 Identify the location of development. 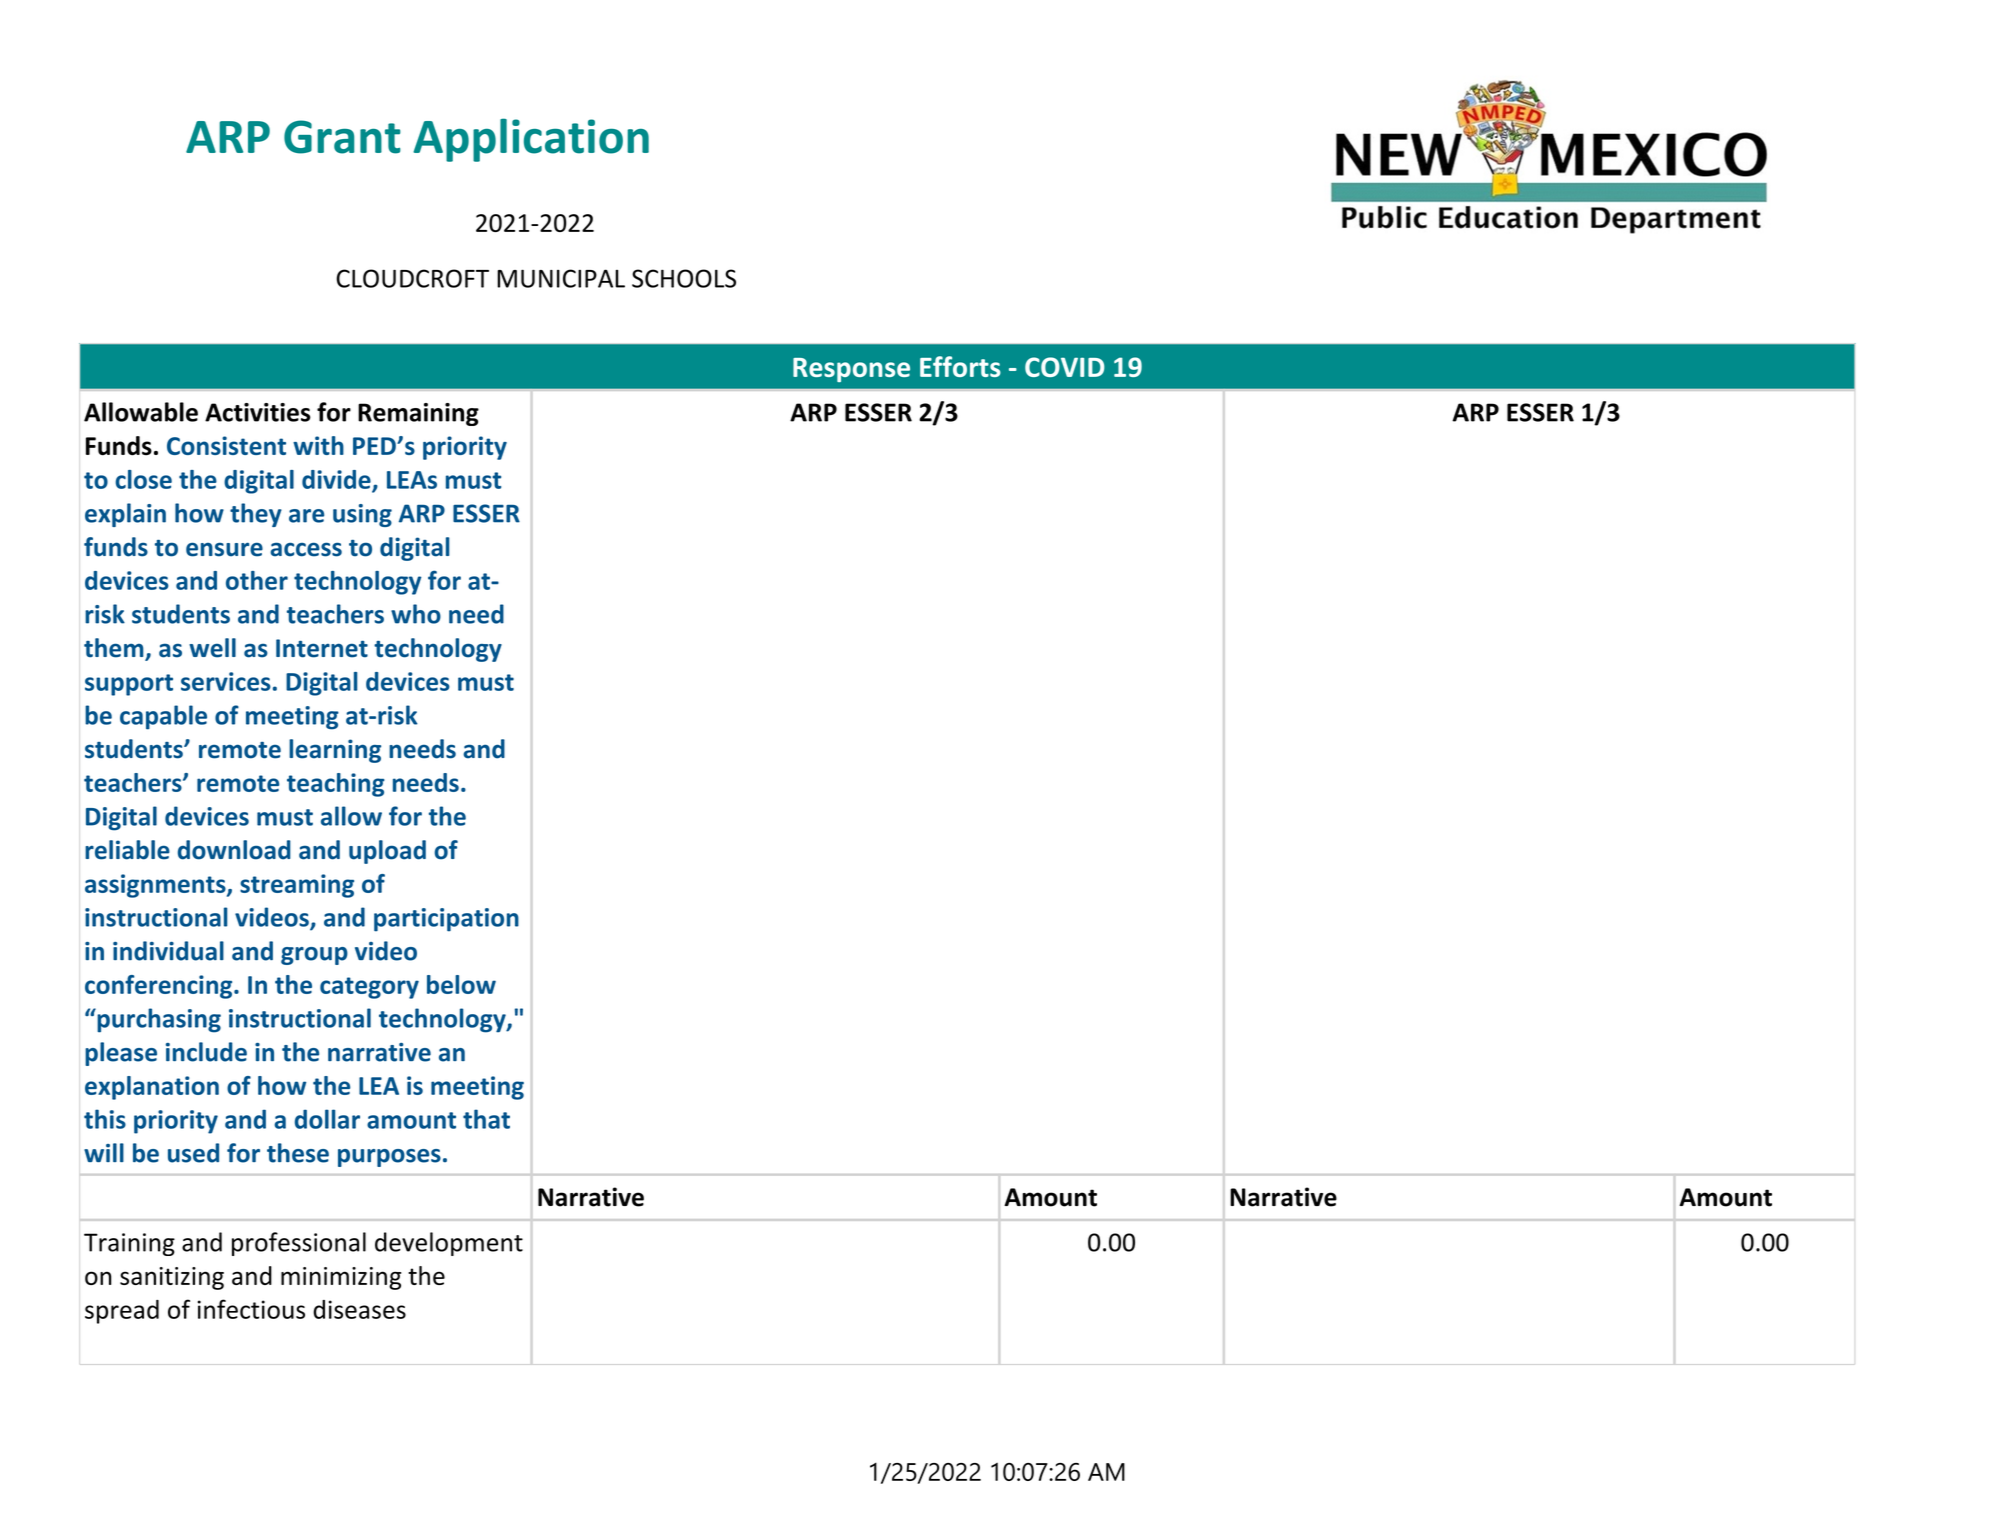
(449, 1244).
